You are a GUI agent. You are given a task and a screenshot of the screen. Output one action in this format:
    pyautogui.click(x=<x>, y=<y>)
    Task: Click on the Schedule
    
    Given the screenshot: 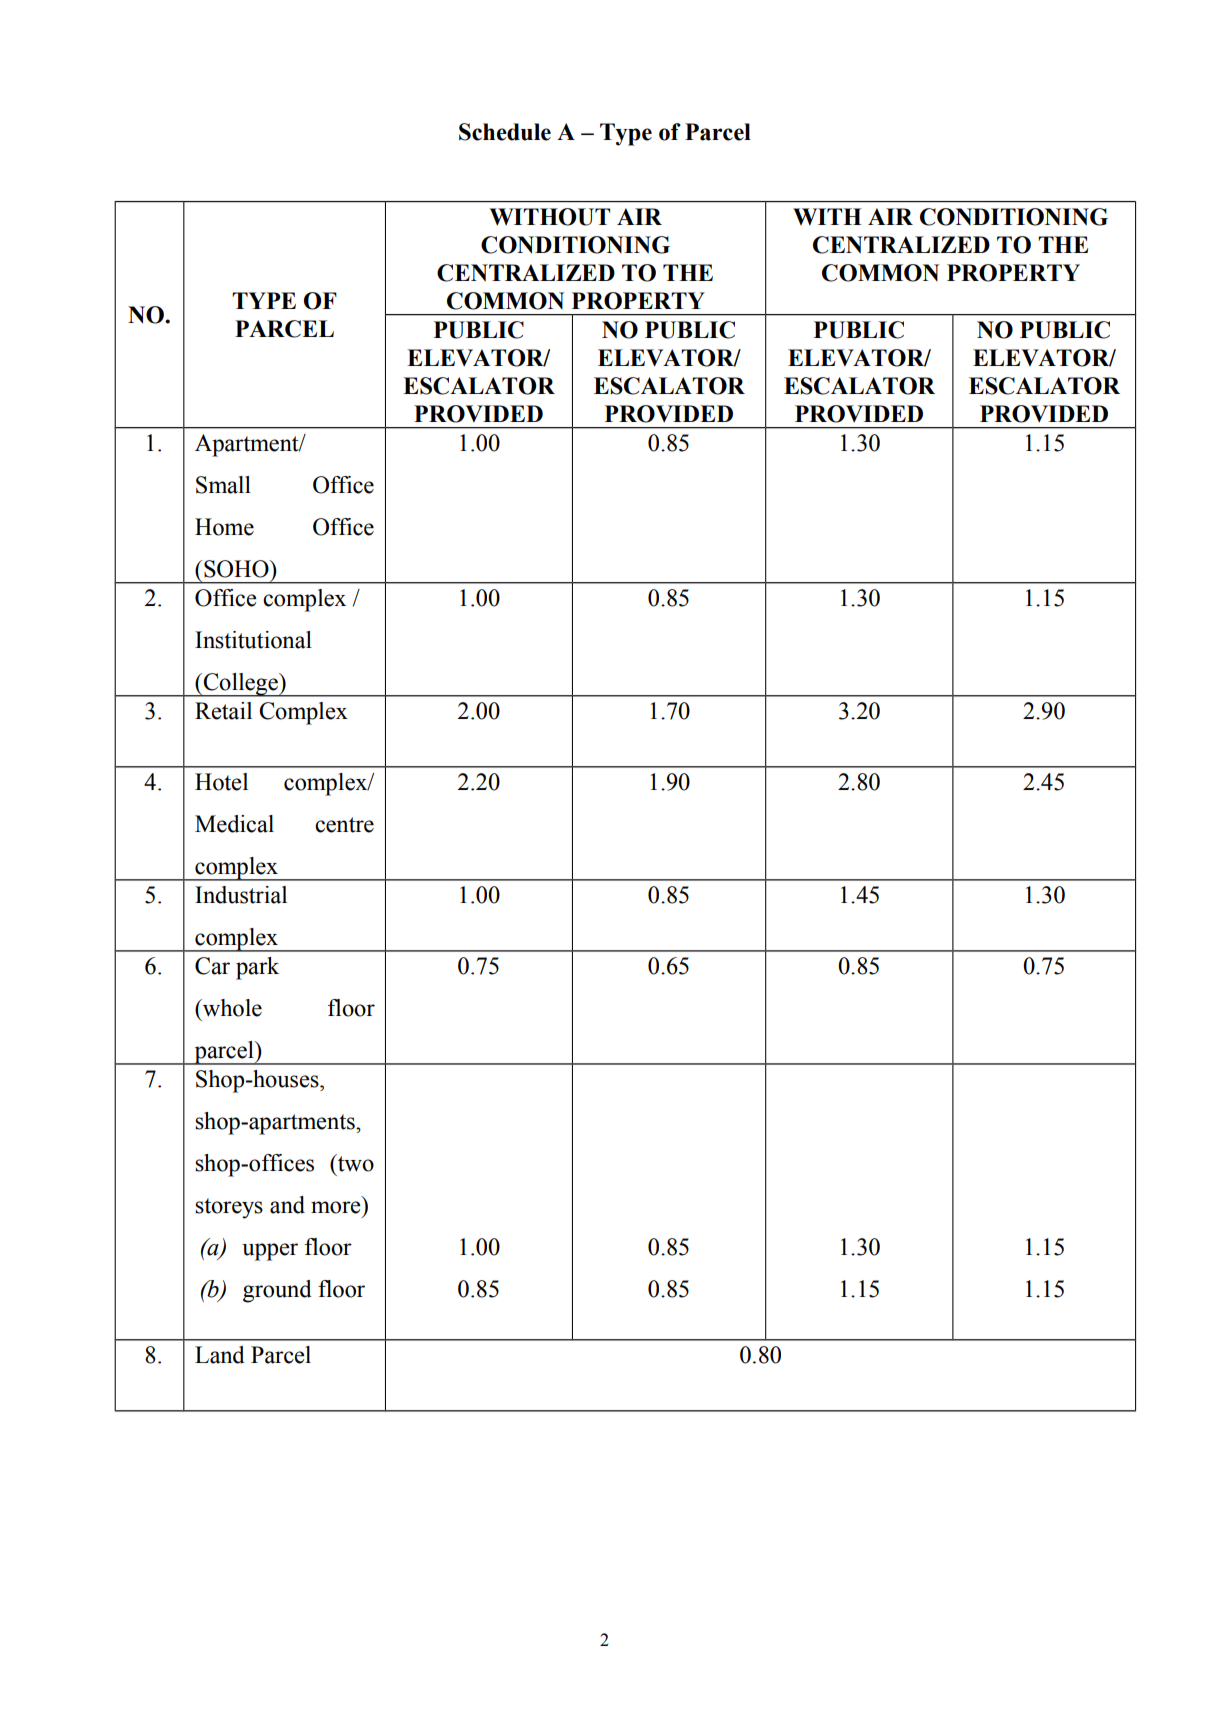 What is the action you would take?
    pyautogui.click(x=505, y=132)
